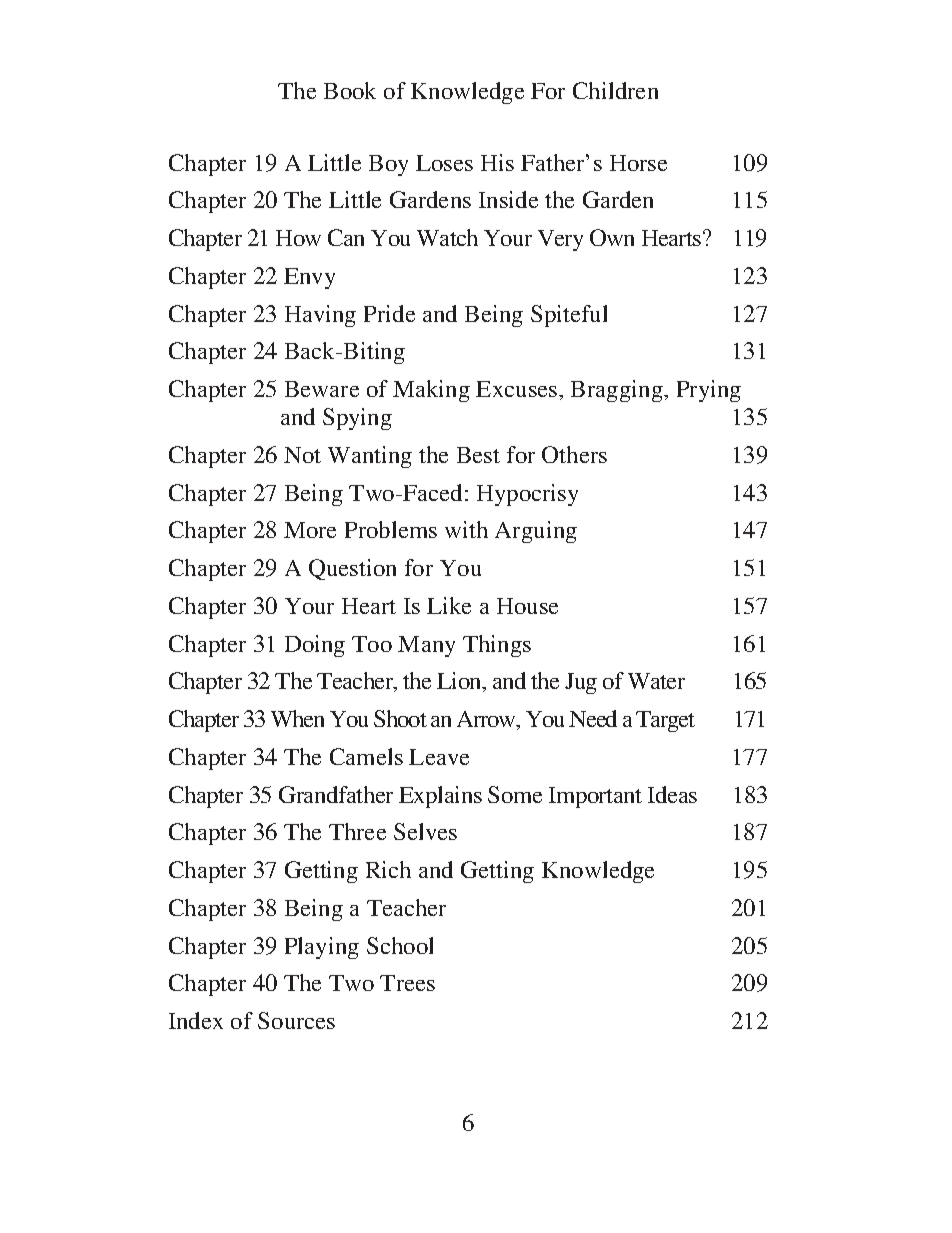 This screenshot has width=952, height=1233. I want to click on When, so click(297, 718).
